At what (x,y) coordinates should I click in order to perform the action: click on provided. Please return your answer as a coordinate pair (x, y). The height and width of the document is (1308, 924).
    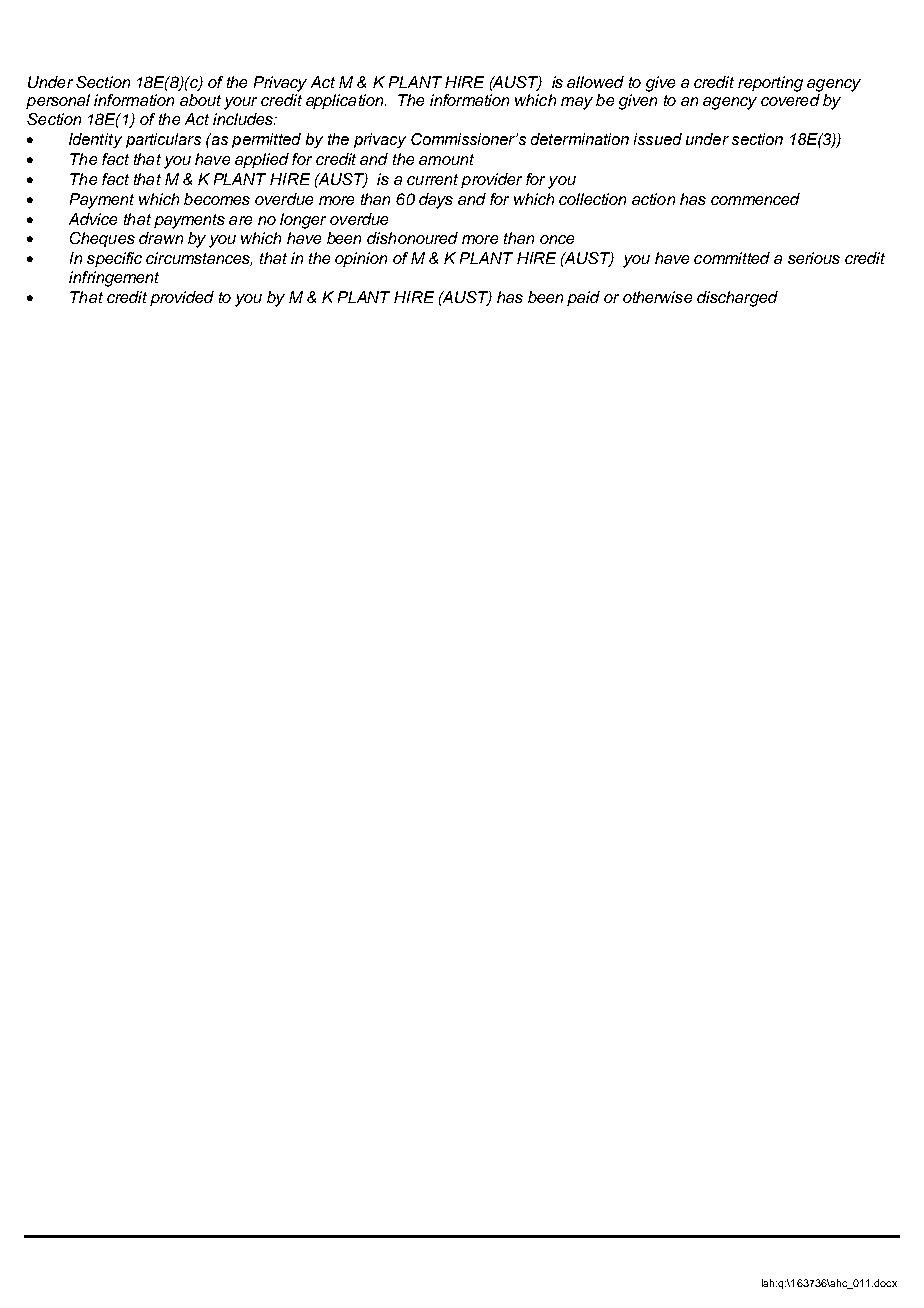
    Looking at the image, I should click on (182, 298).
